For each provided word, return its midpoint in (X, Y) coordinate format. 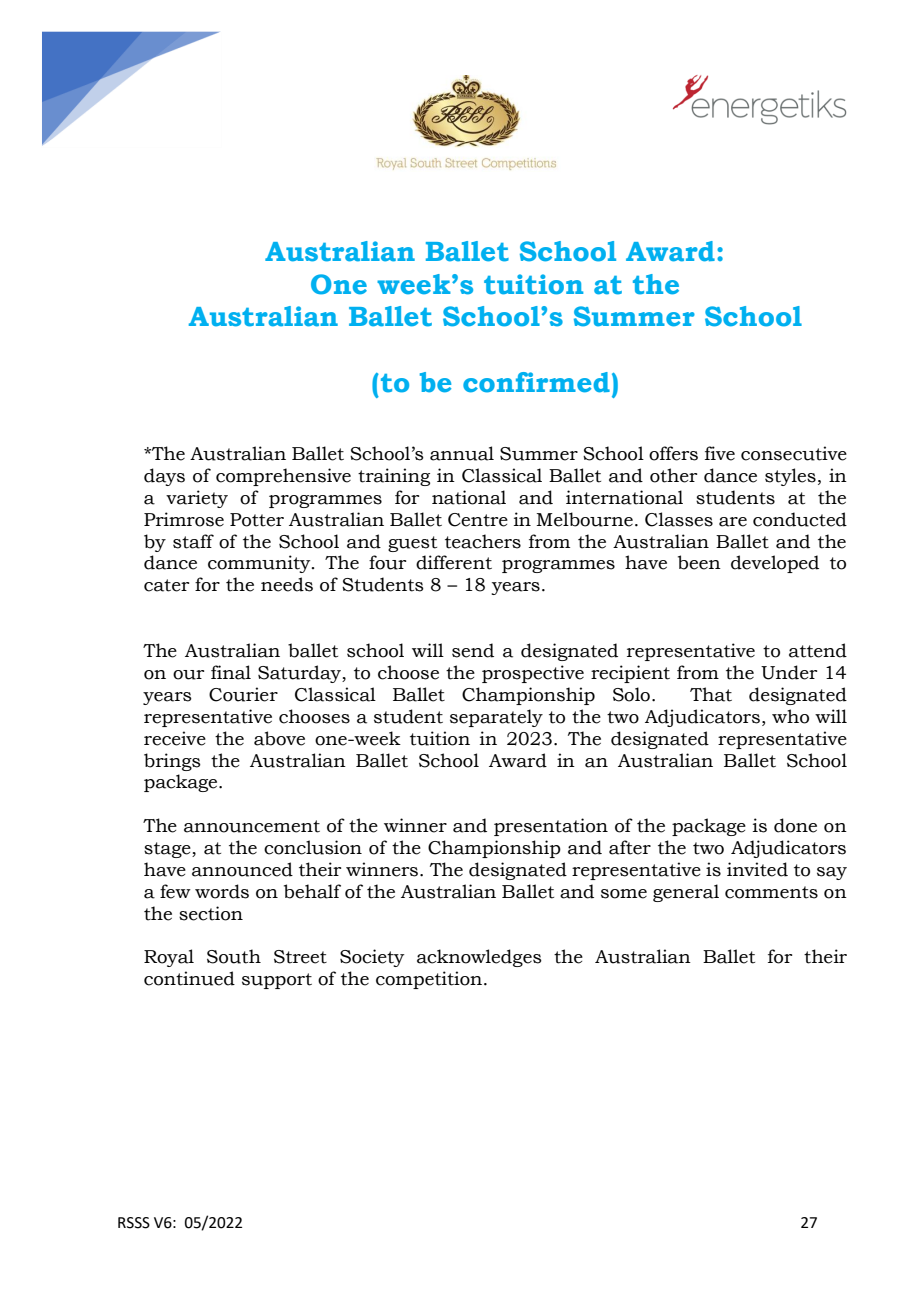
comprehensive (283, 477)
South (234, 956)
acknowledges (479, 958)
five (720, 453)
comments (771, 892)
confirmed (536, 382)
